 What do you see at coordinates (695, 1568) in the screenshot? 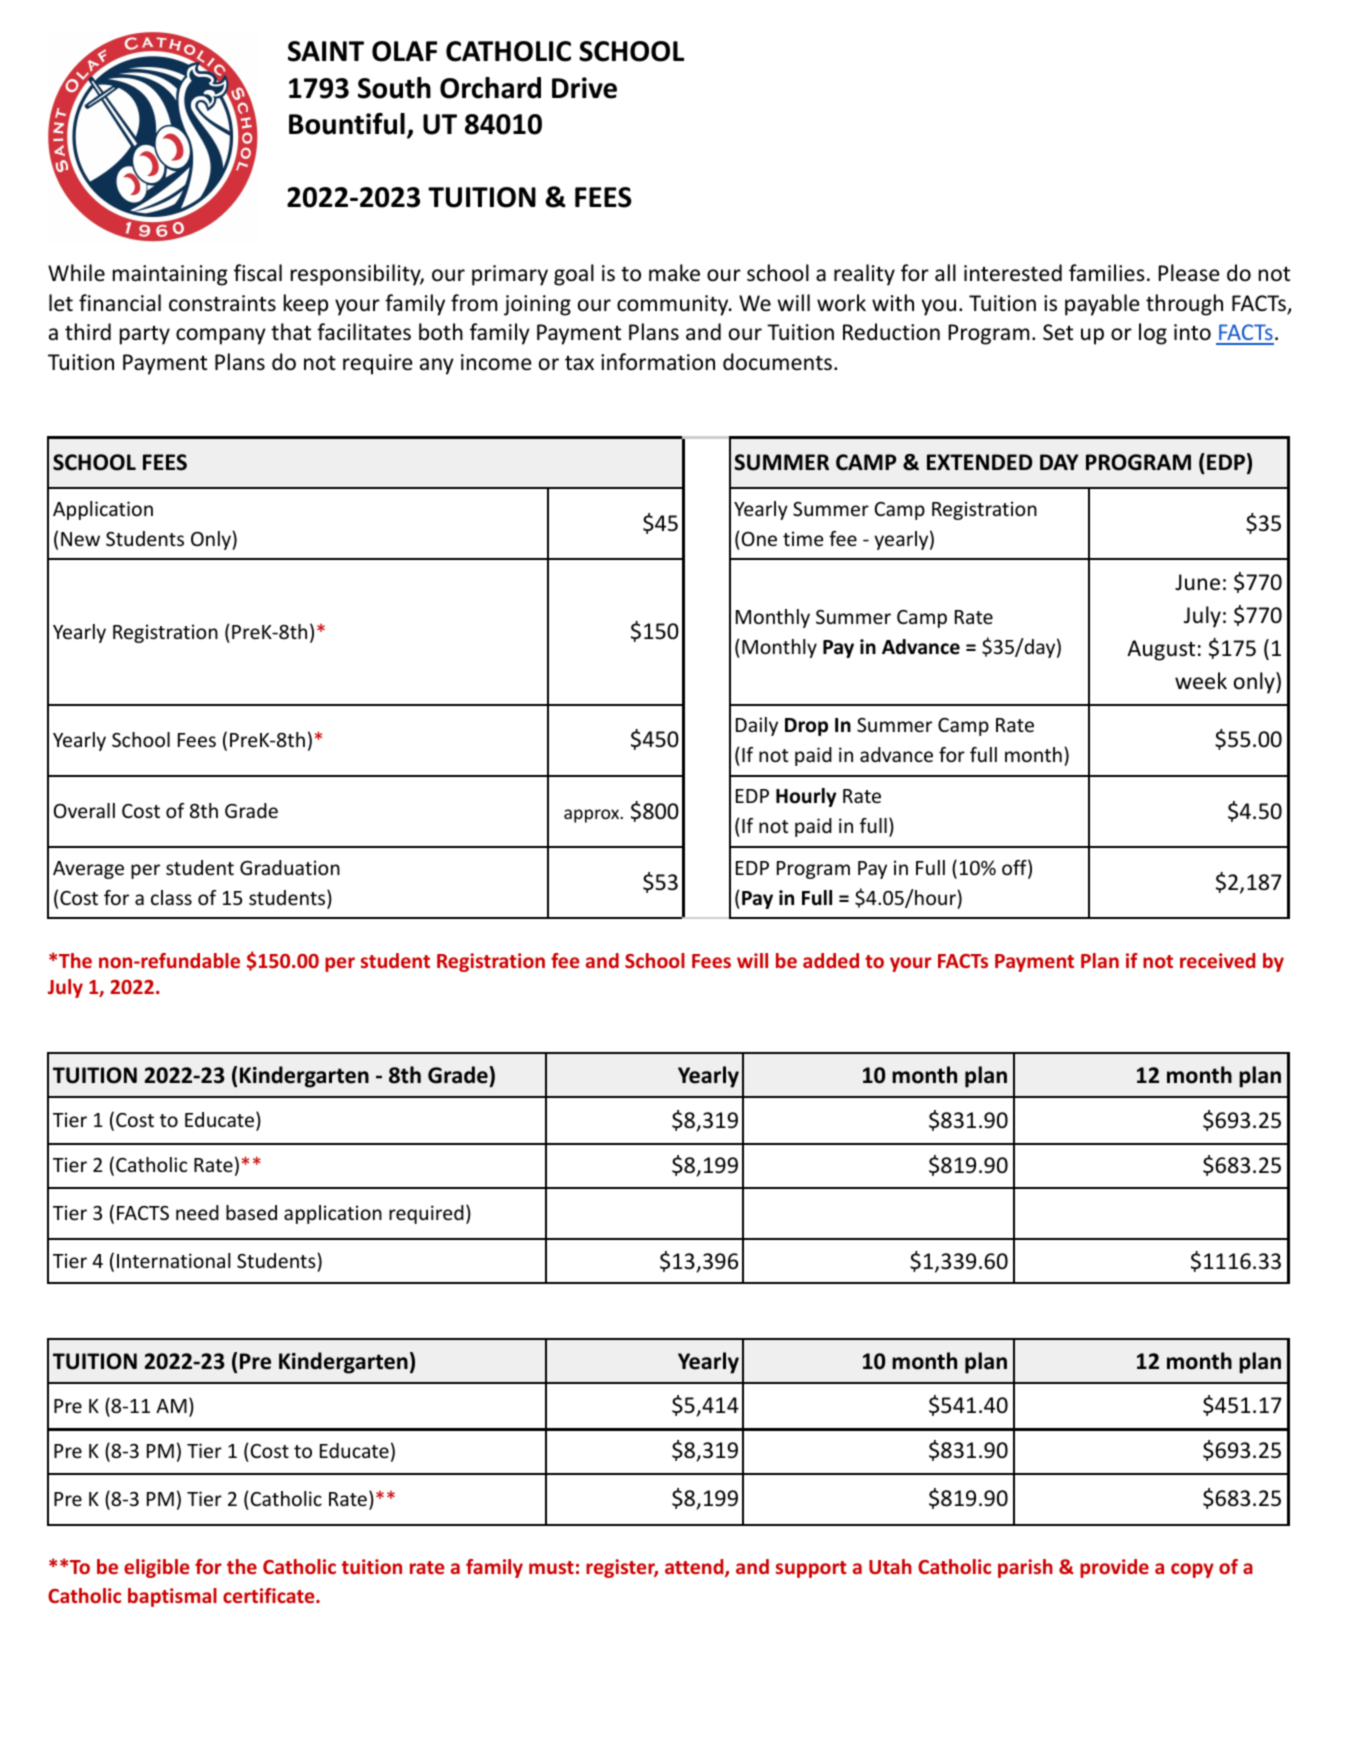
I see `attend` at bounding box center [695, 1568].
